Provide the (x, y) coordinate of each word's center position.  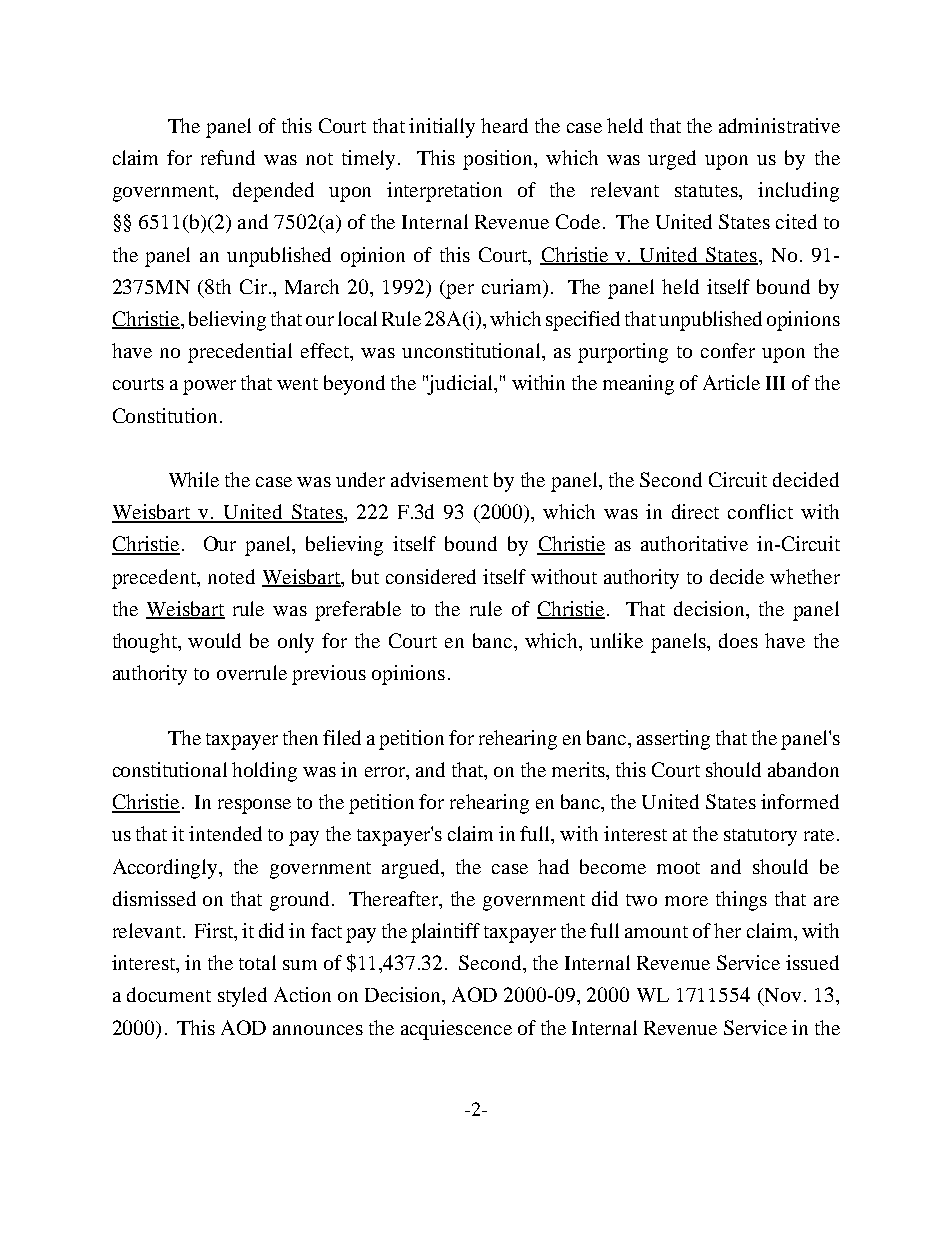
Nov (781, 996)
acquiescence (456, 1030)
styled (242, 997)
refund (228, 157)
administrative (779, 125)
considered (431, 576)
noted (231, 576)
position (499, 160)
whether (805, 576)
